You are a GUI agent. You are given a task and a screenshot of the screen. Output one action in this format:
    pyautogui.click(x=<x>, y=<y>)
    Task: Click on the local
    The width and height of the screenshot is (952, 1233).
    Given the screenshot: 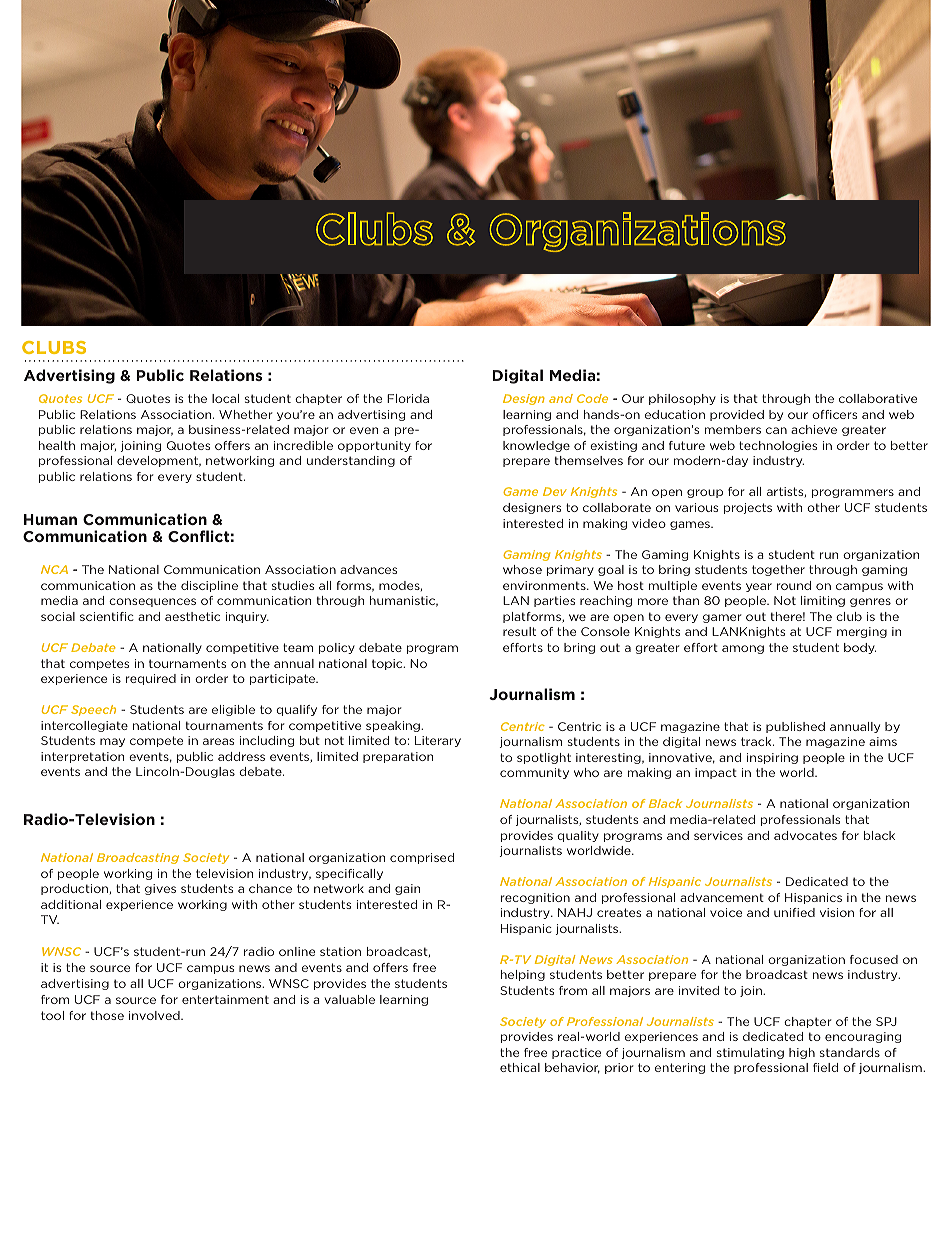 What is the action you would take?
    pyautogui.click(x=225, y=398)
